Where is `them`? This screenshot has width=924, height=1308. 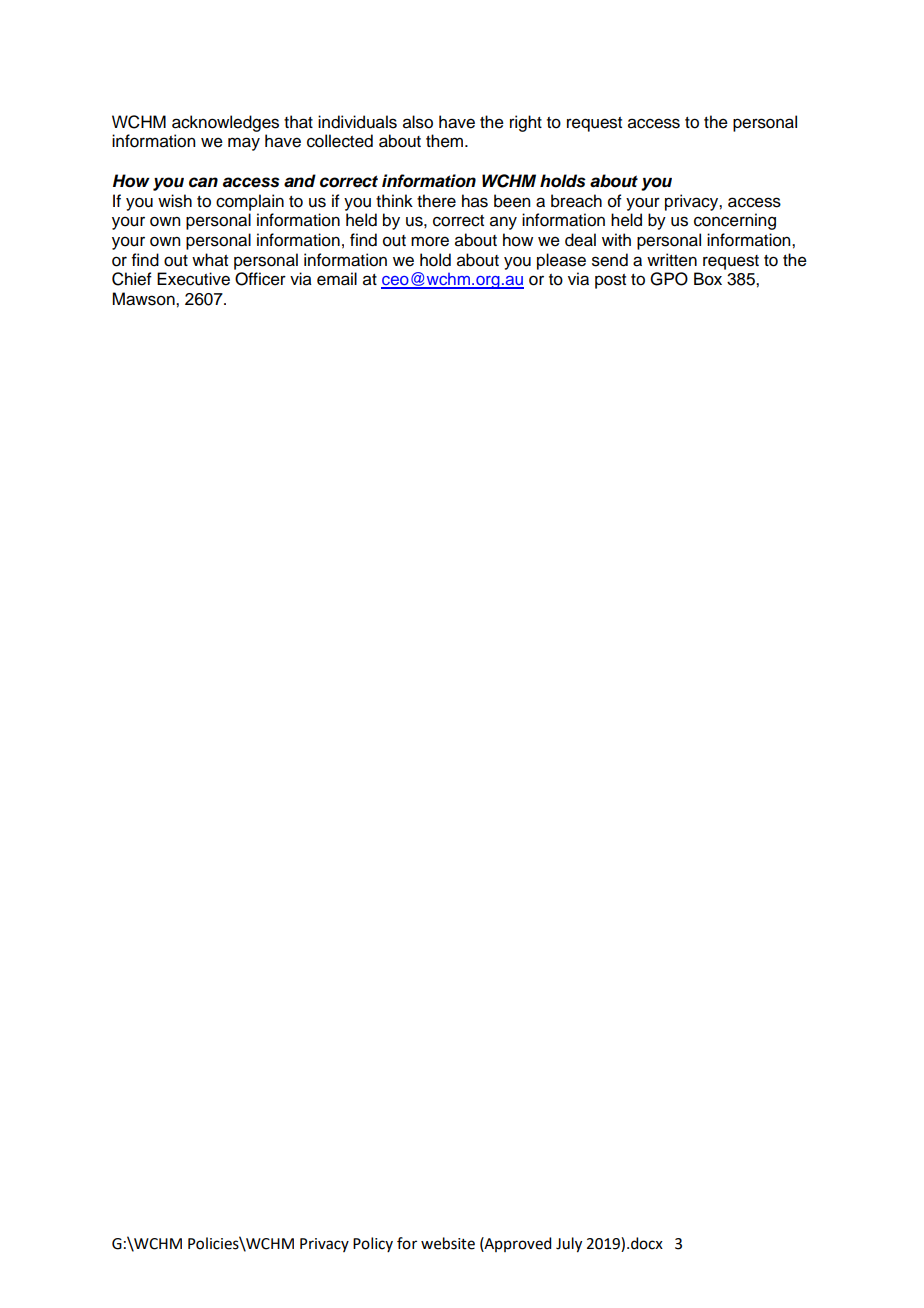
them is located at coordinates (444, 141).
